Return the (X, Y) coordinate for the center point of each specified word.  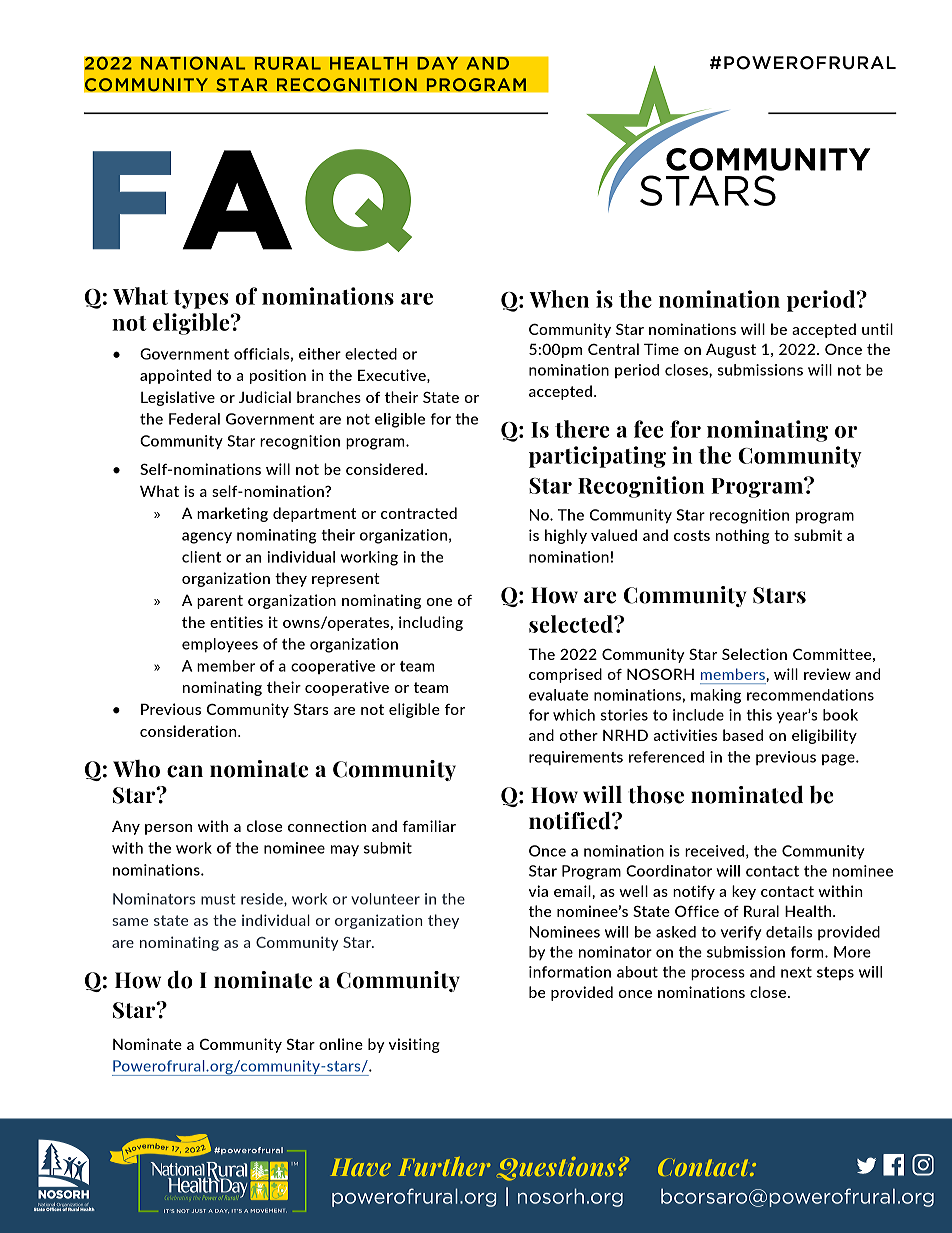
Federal (194, 419)
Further (444, 1166)
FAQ (252, 200)
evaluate (558, 695)
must (218, 899)
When (559, 299)
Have (360, 1167)
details (789, 932)
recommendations (810, 695)
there (582, 429)
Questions (556, 1169)
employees (220, 645)
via (538, 891)
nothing (742, 536)
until (877, 329)
